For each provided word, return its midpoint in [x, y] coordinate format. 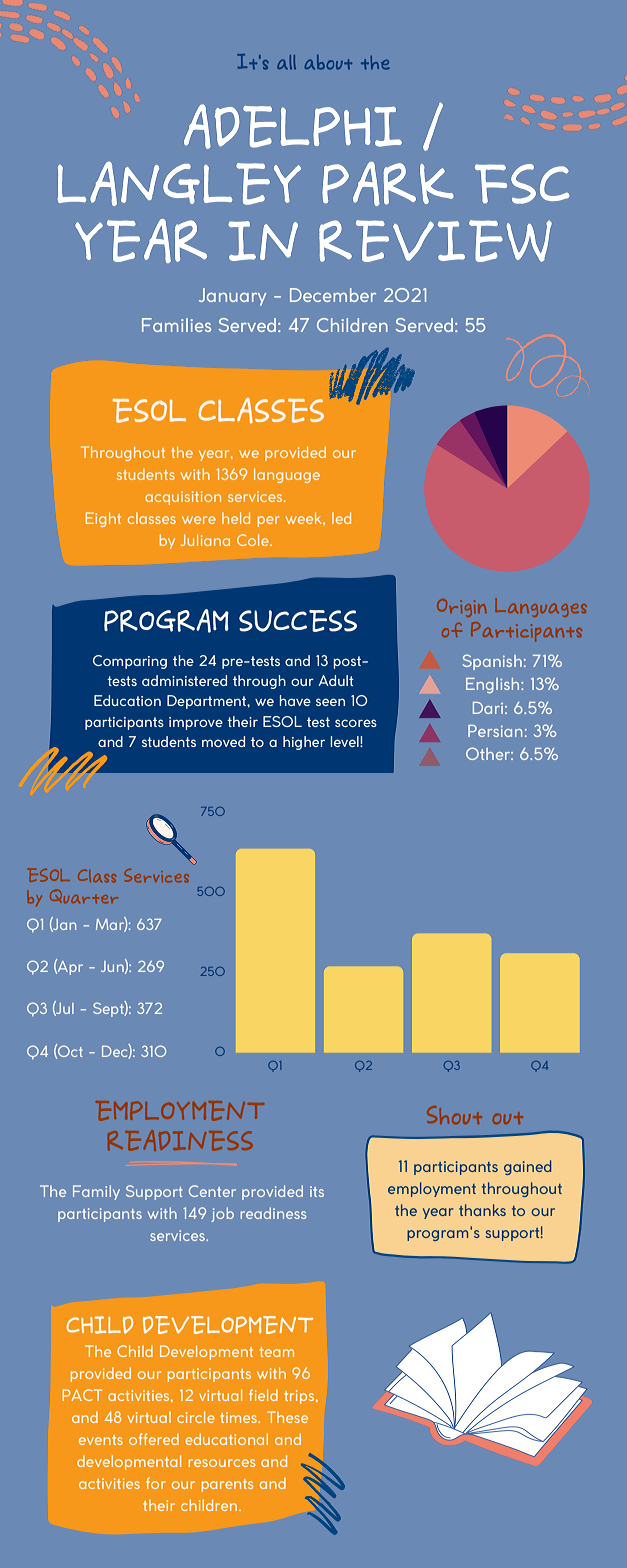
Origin [462, 608]
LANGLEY [179, 184]
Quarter [84, 896]
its [317, 1191]
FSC [522, 184]
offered [154, 1439]
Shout [454, 1115]
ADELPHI [293, 126]
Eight [103, 519]
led [341, 518]
